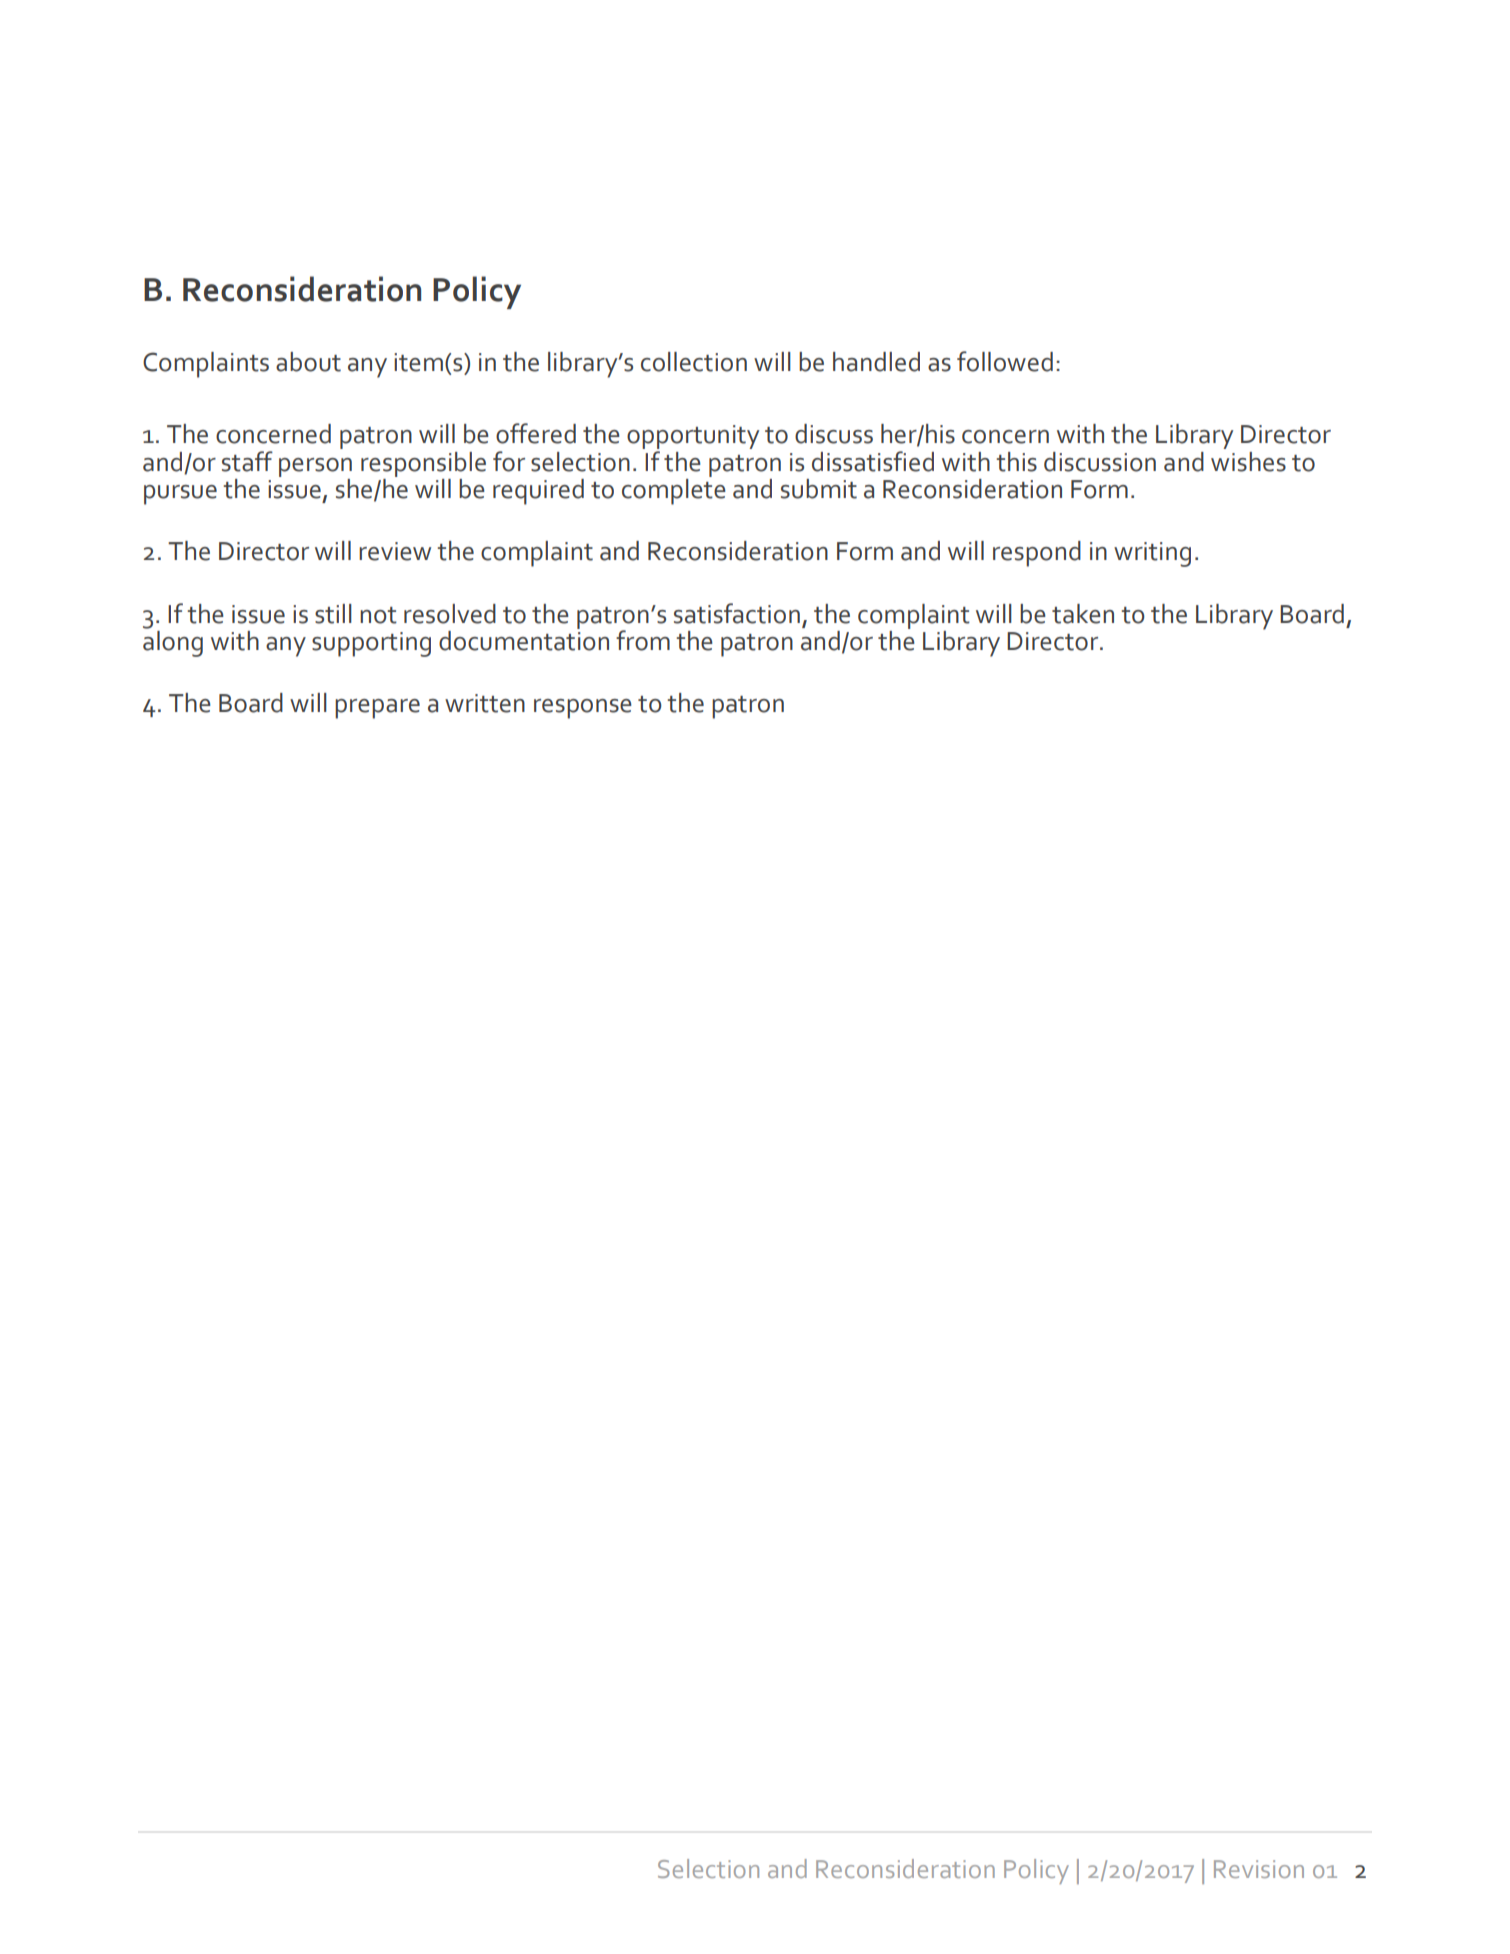 The image size is (1510, 1954). Describe the element at coordinates (1016, 462) in the screenshot. I see `this` at that location.
